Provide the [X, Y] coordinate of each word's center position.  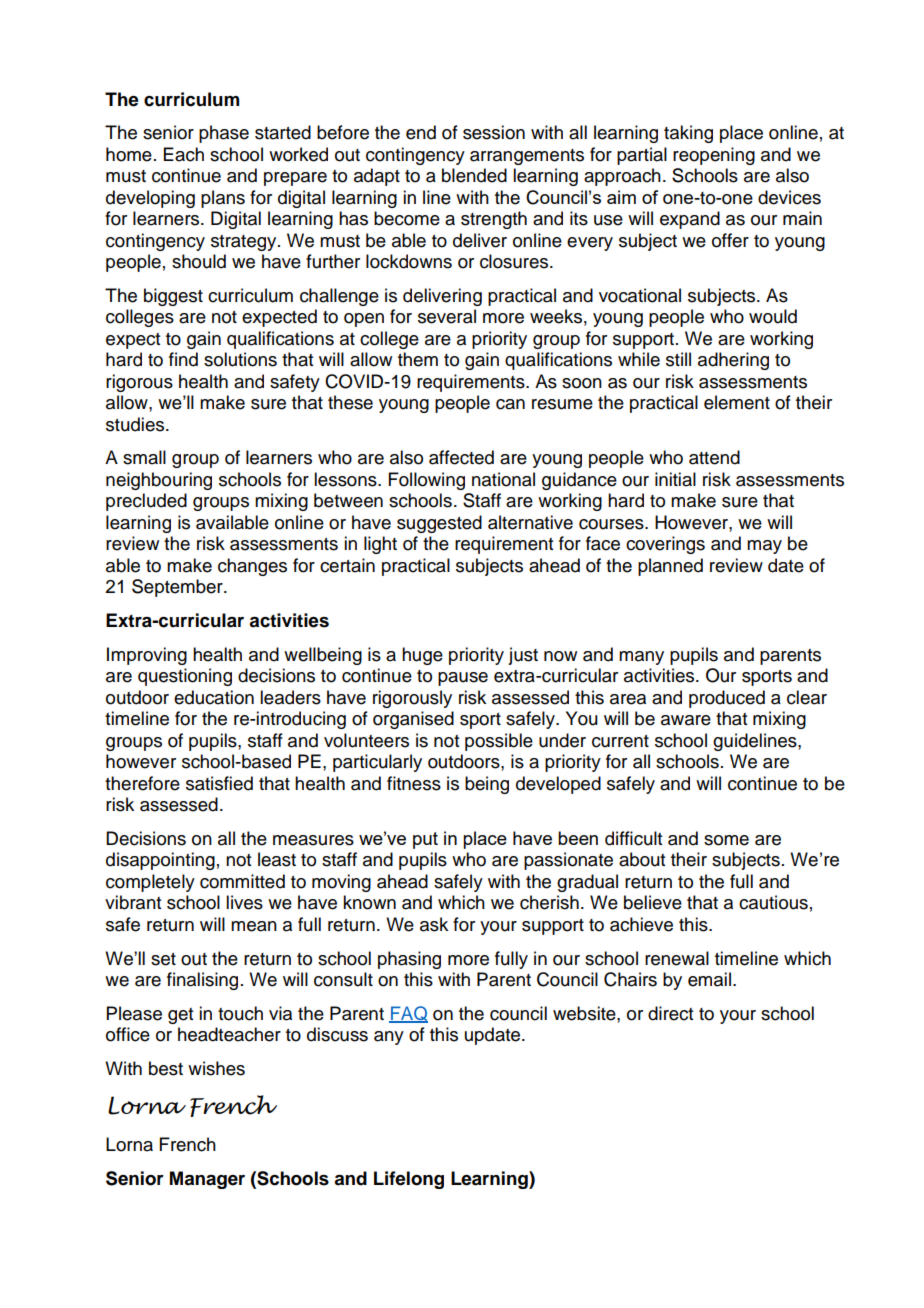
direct [670, 1013]
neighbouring [159, 481]
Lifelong [409, 1180]
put [425, 840]
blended [474, 175]
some [726, 840]
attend [714, 457]
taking [688, 134]
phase [224, 134]
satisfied [219, 783]
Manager [207, 1180]
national [503, 479]
